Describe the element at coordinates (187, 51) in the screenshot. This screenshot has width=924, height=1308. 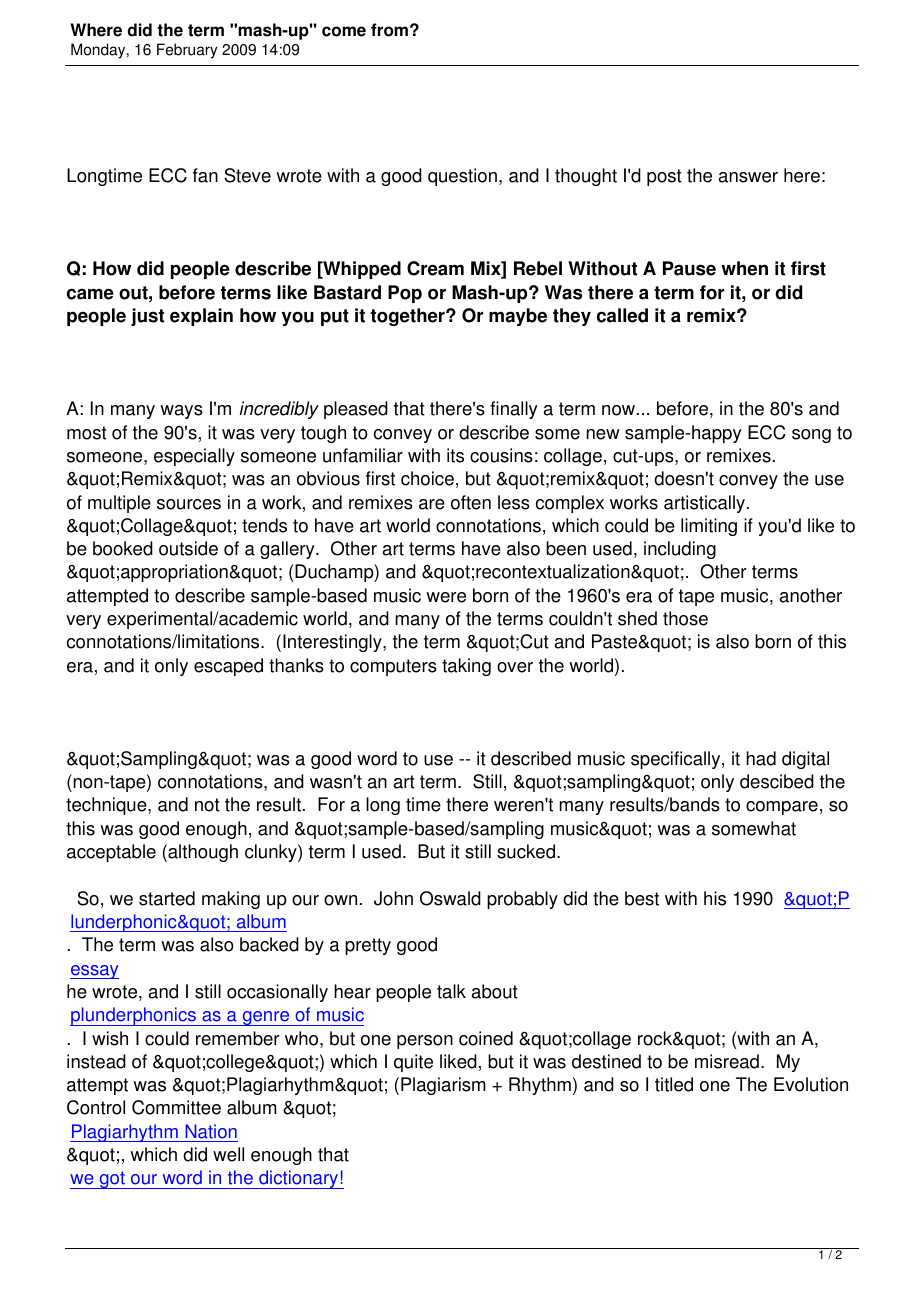
I see `February` at that location.
